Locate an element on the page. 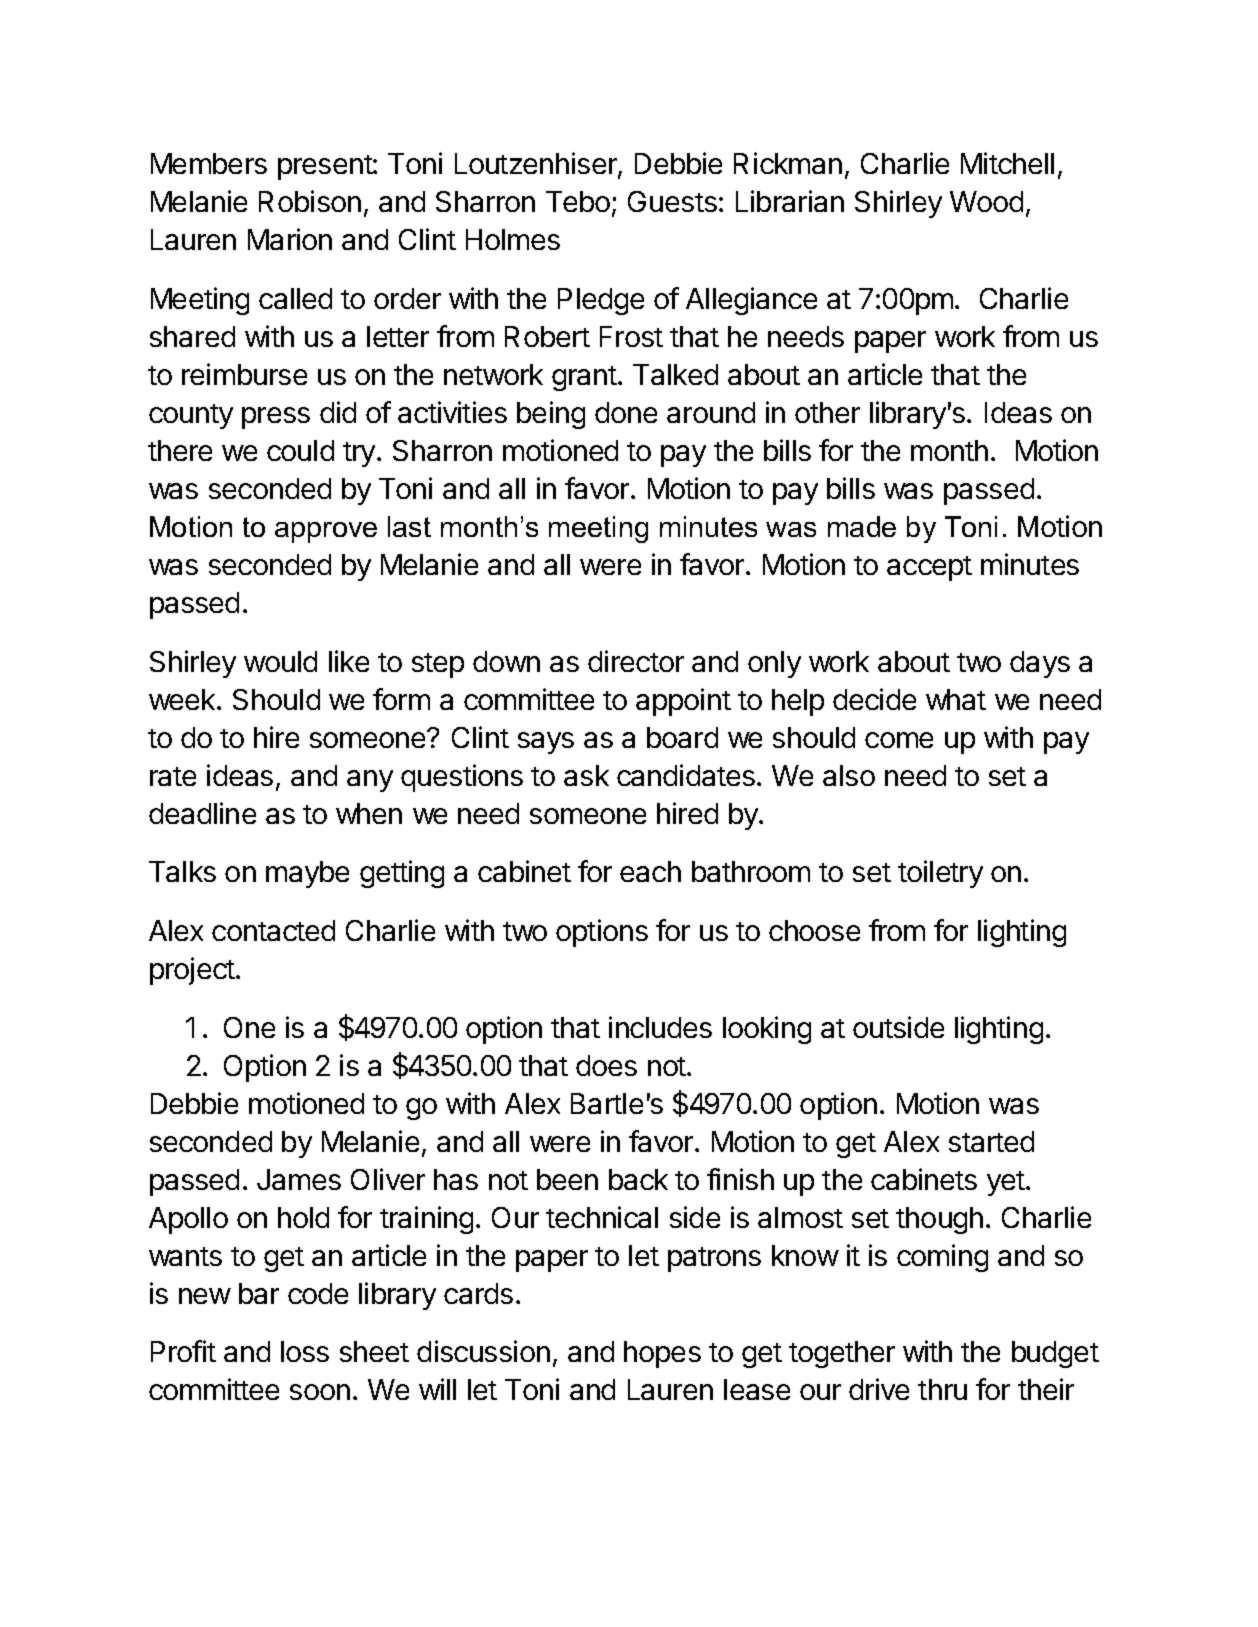  made is located at coordinates (862, 526).
